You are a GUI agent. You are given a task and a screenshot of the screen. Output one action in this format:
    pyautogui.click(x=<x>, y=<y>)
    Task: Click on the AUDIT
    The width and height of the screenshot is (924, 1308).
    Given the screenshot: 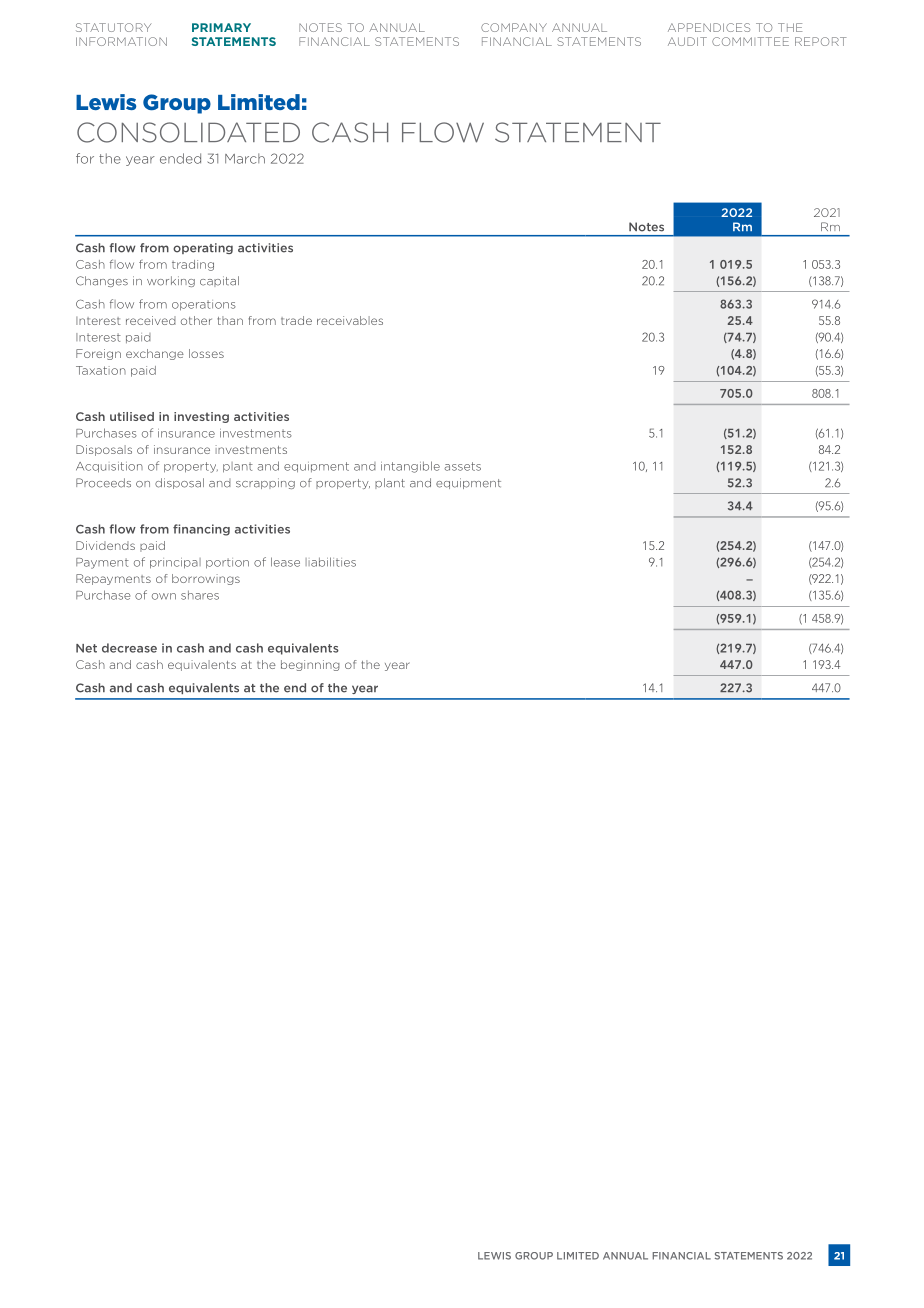 What is the action you would take?
    pyautogui.click(x=687, y=41)
